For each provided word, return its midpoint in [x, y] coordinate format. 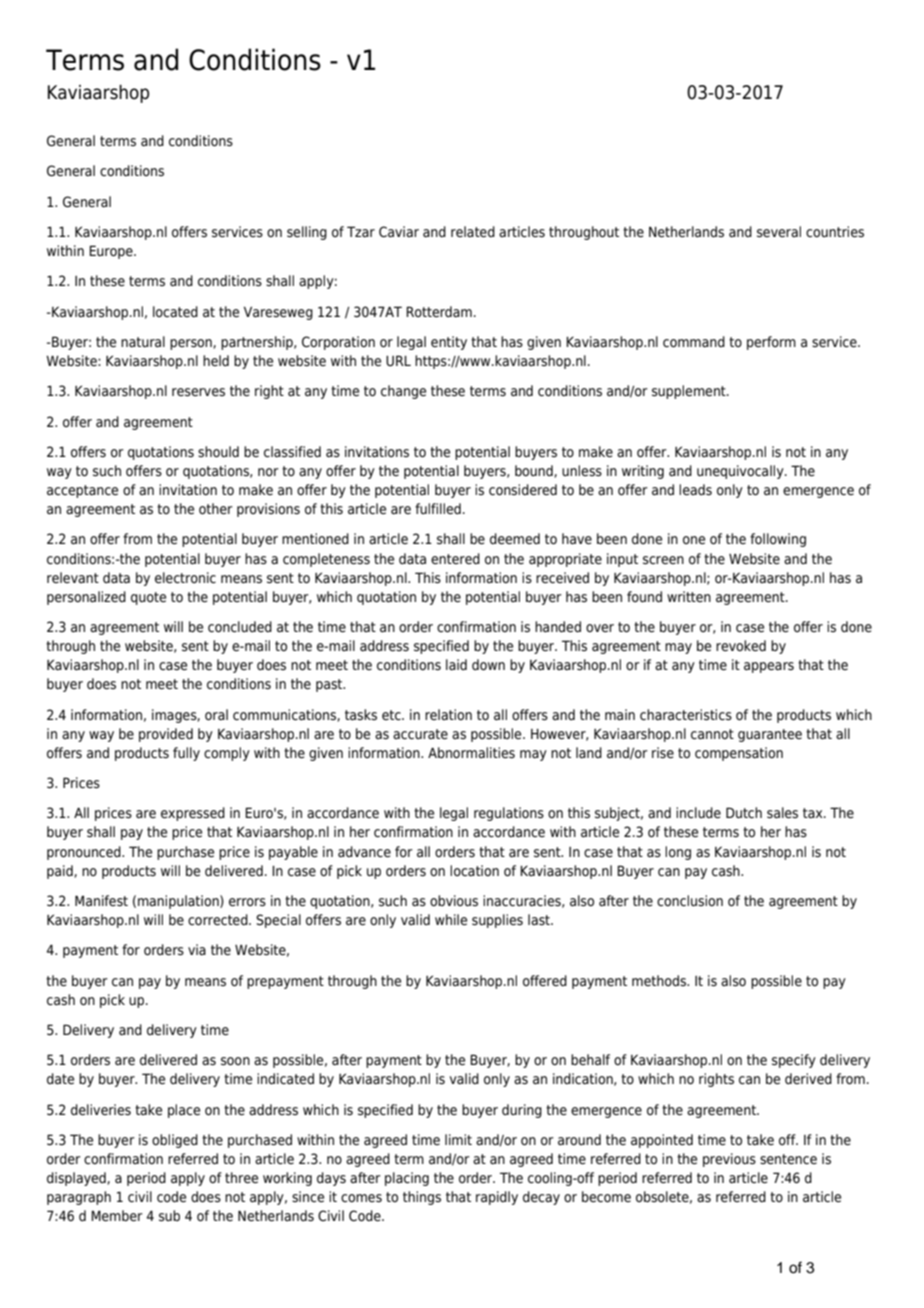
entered [455, 558]
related [473, 232]
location [474, 870]
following [778, 540]
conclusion [690, 900]
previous [729, 1160]
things [422, 1198]
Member [117, 1216]
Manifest [101, 900]
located [175, 311]
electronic [185, 578]
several [779, 232]
